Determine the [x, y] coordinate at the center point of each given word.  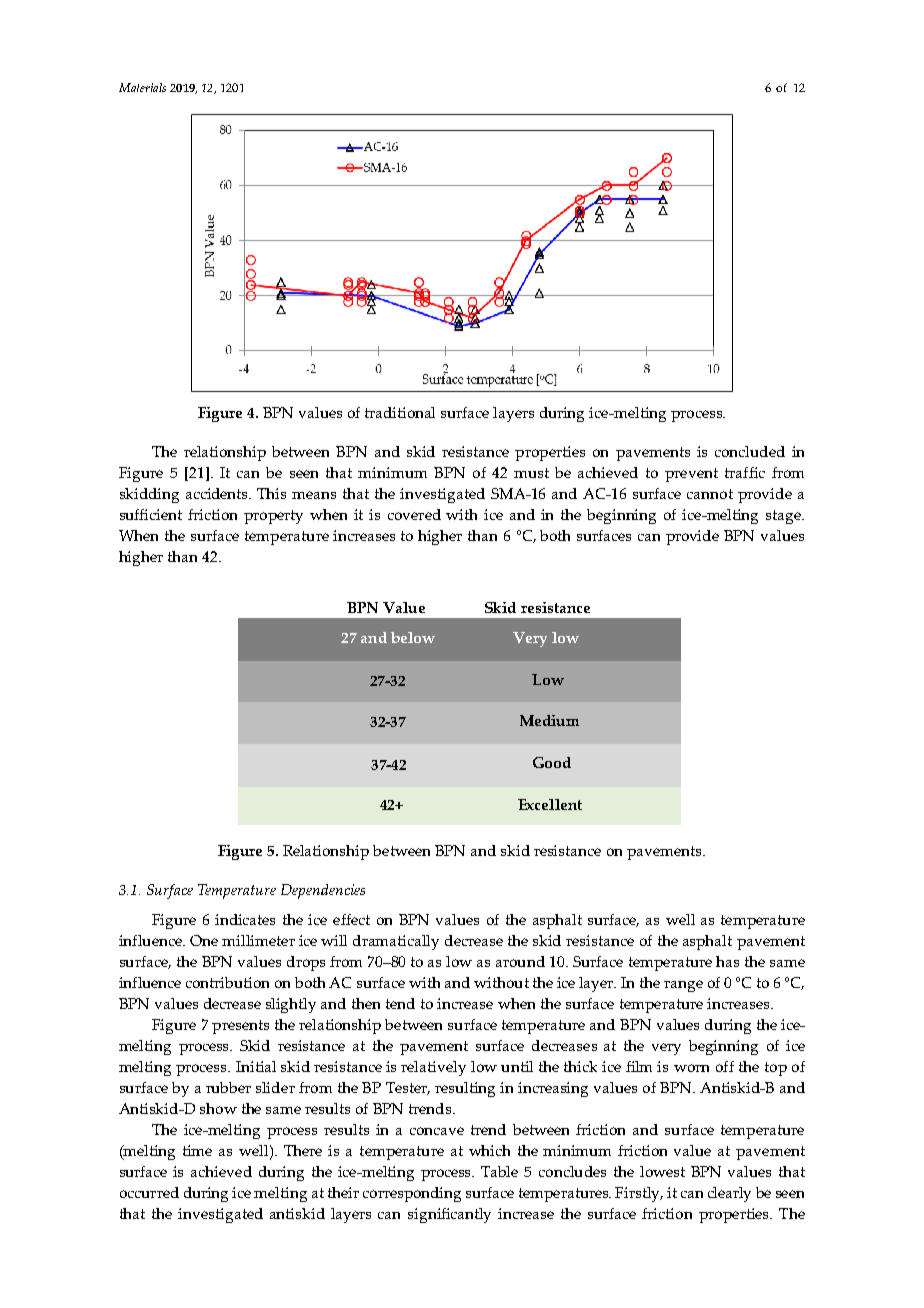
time [197, 1150]
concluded [750, 451]
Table [499, 1171]
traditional [400, 412]
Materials [142, 87]
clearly [729, 1194]
